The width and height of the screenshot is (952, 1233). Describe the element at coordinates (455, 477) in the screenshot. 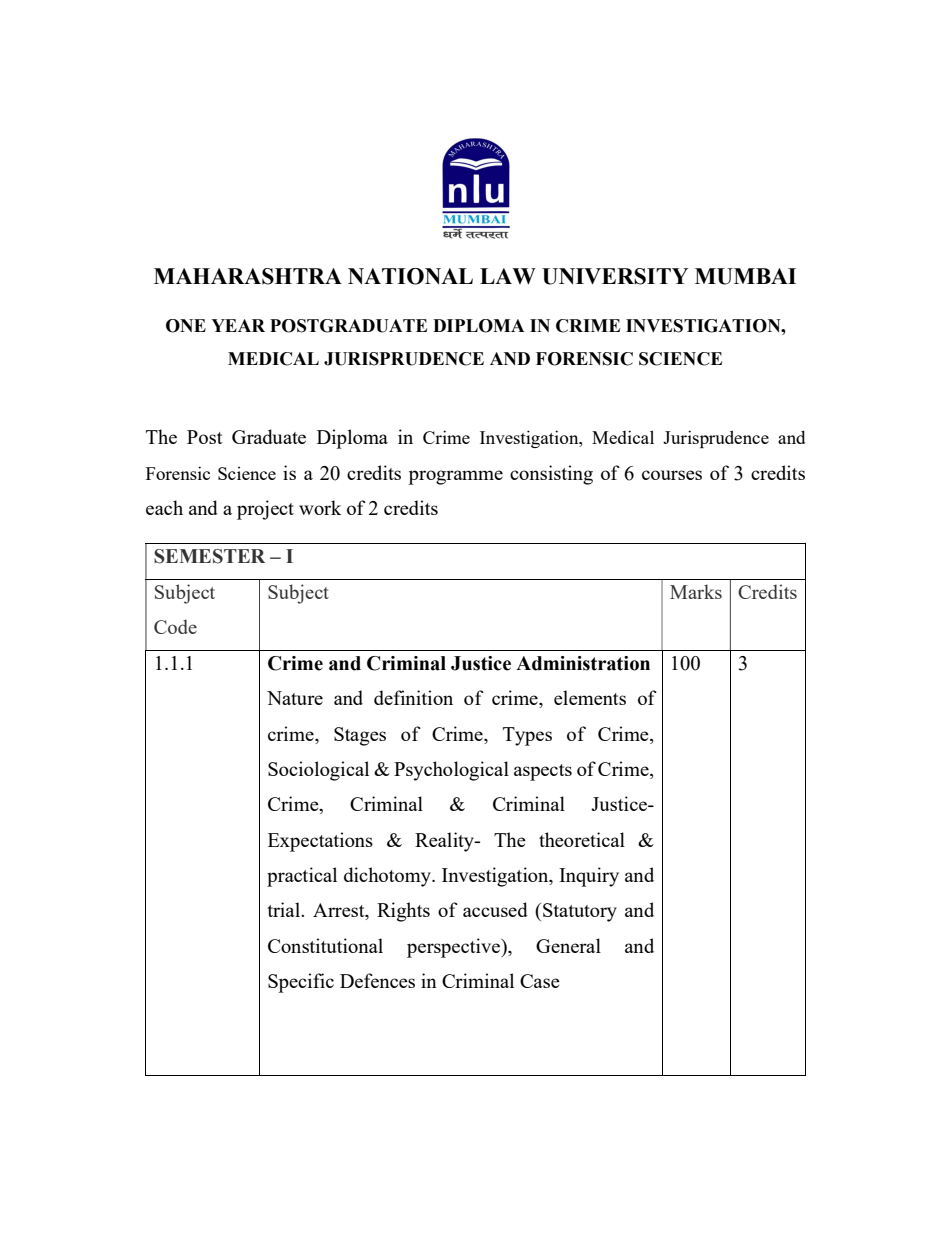

I see `programme` at that location.
